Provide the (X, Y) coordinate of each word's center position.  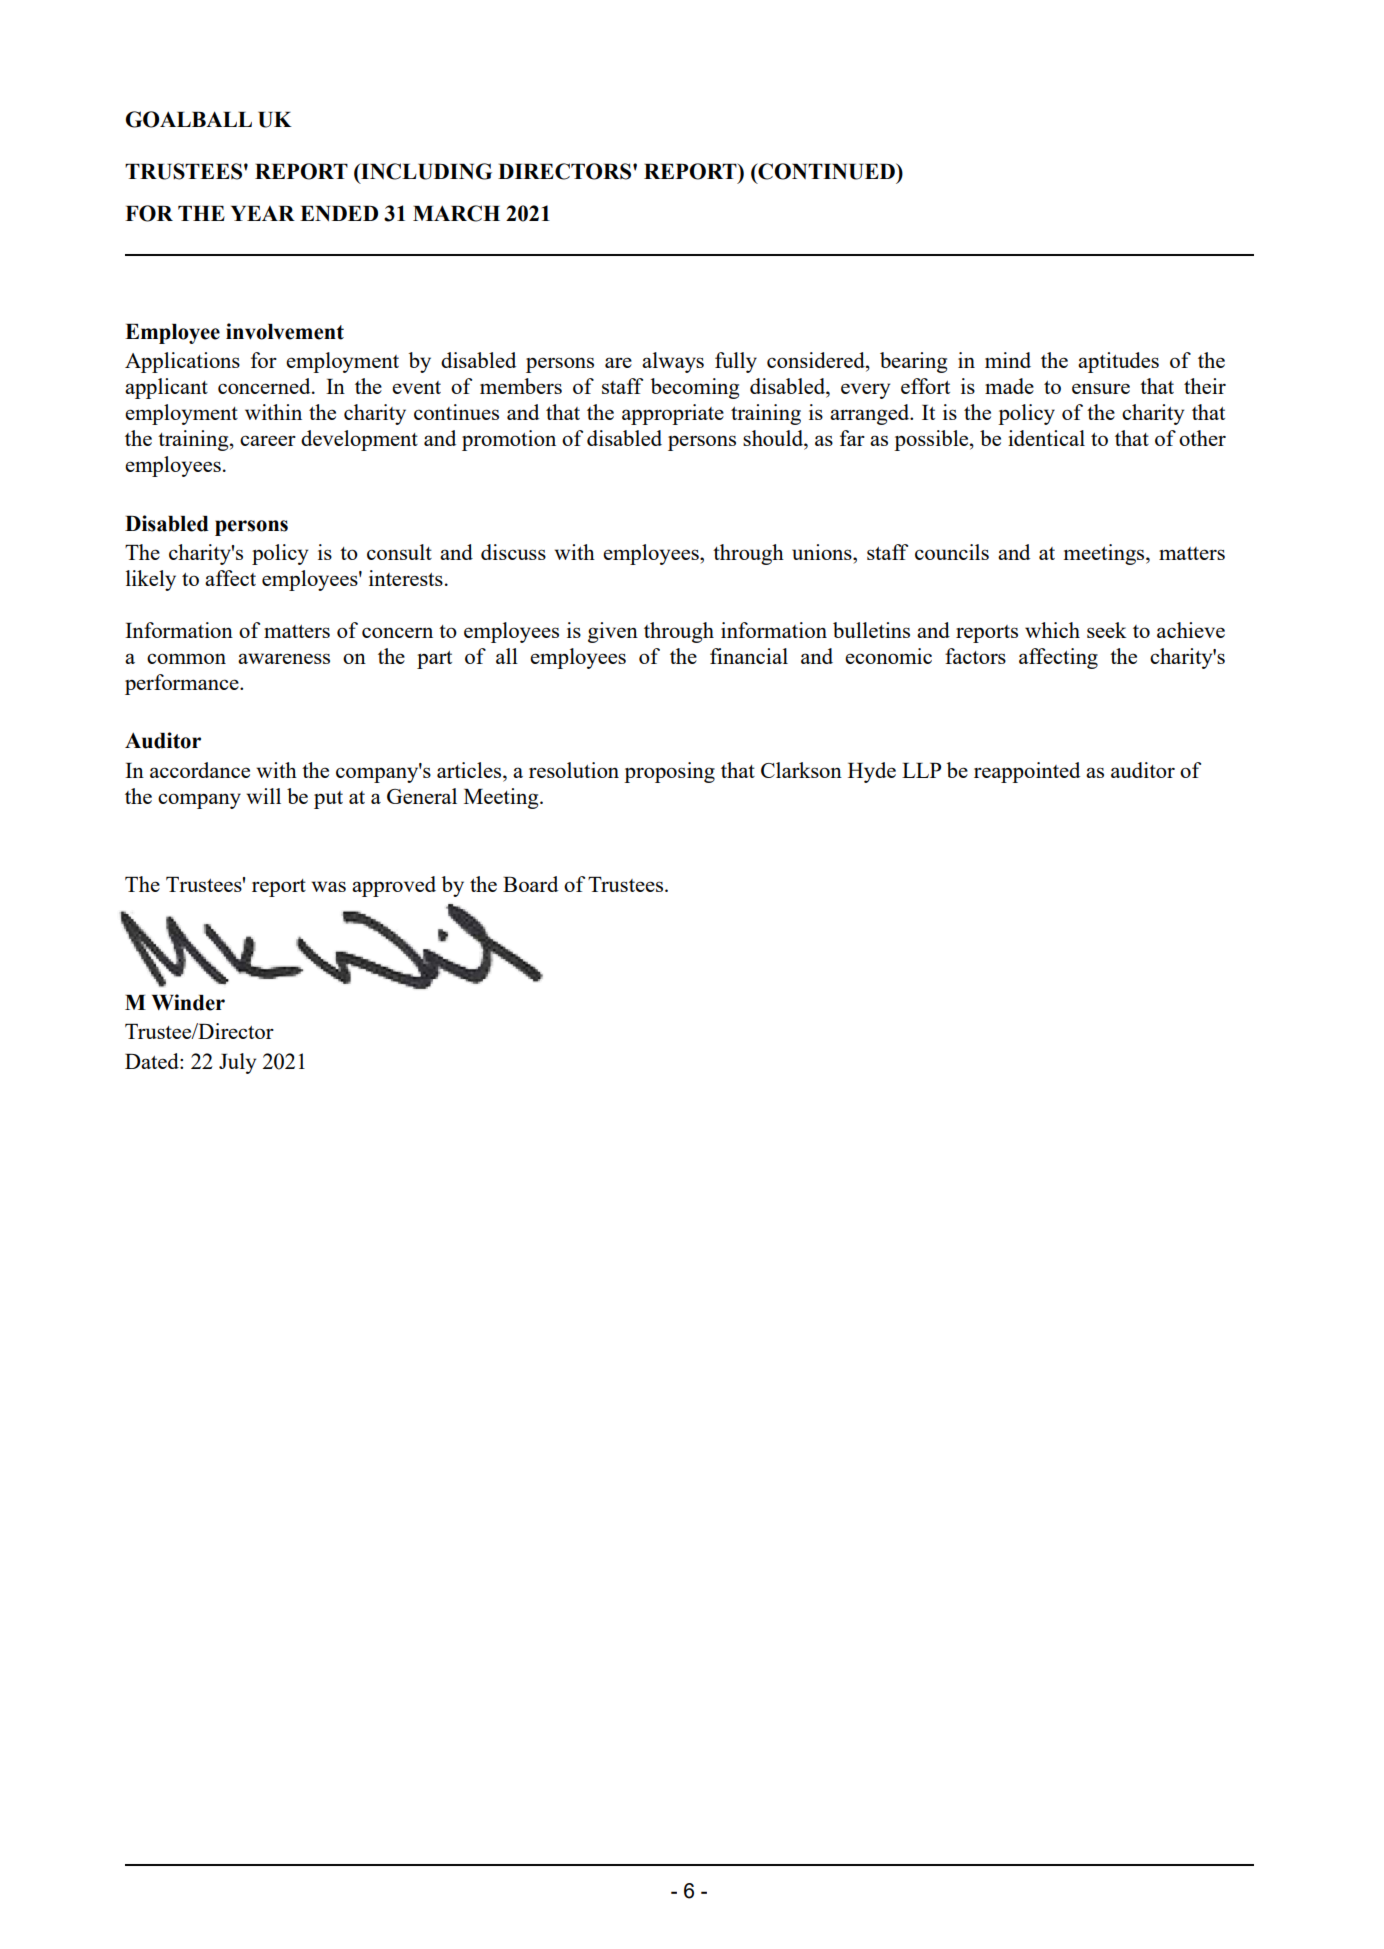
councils (952, 552)
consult (399, 552)
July (237, 1063)
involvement (285, 331)
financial (749, 656)
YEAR (263, 213)
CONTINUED (826, 171)
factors (975, 656)
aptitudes (1118, 362)
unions (823, 552)
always (673, 362)
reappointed (1027, 772)
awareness (284, 658)
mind (1008, 360)
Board (530, 884)
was (328, 886)
